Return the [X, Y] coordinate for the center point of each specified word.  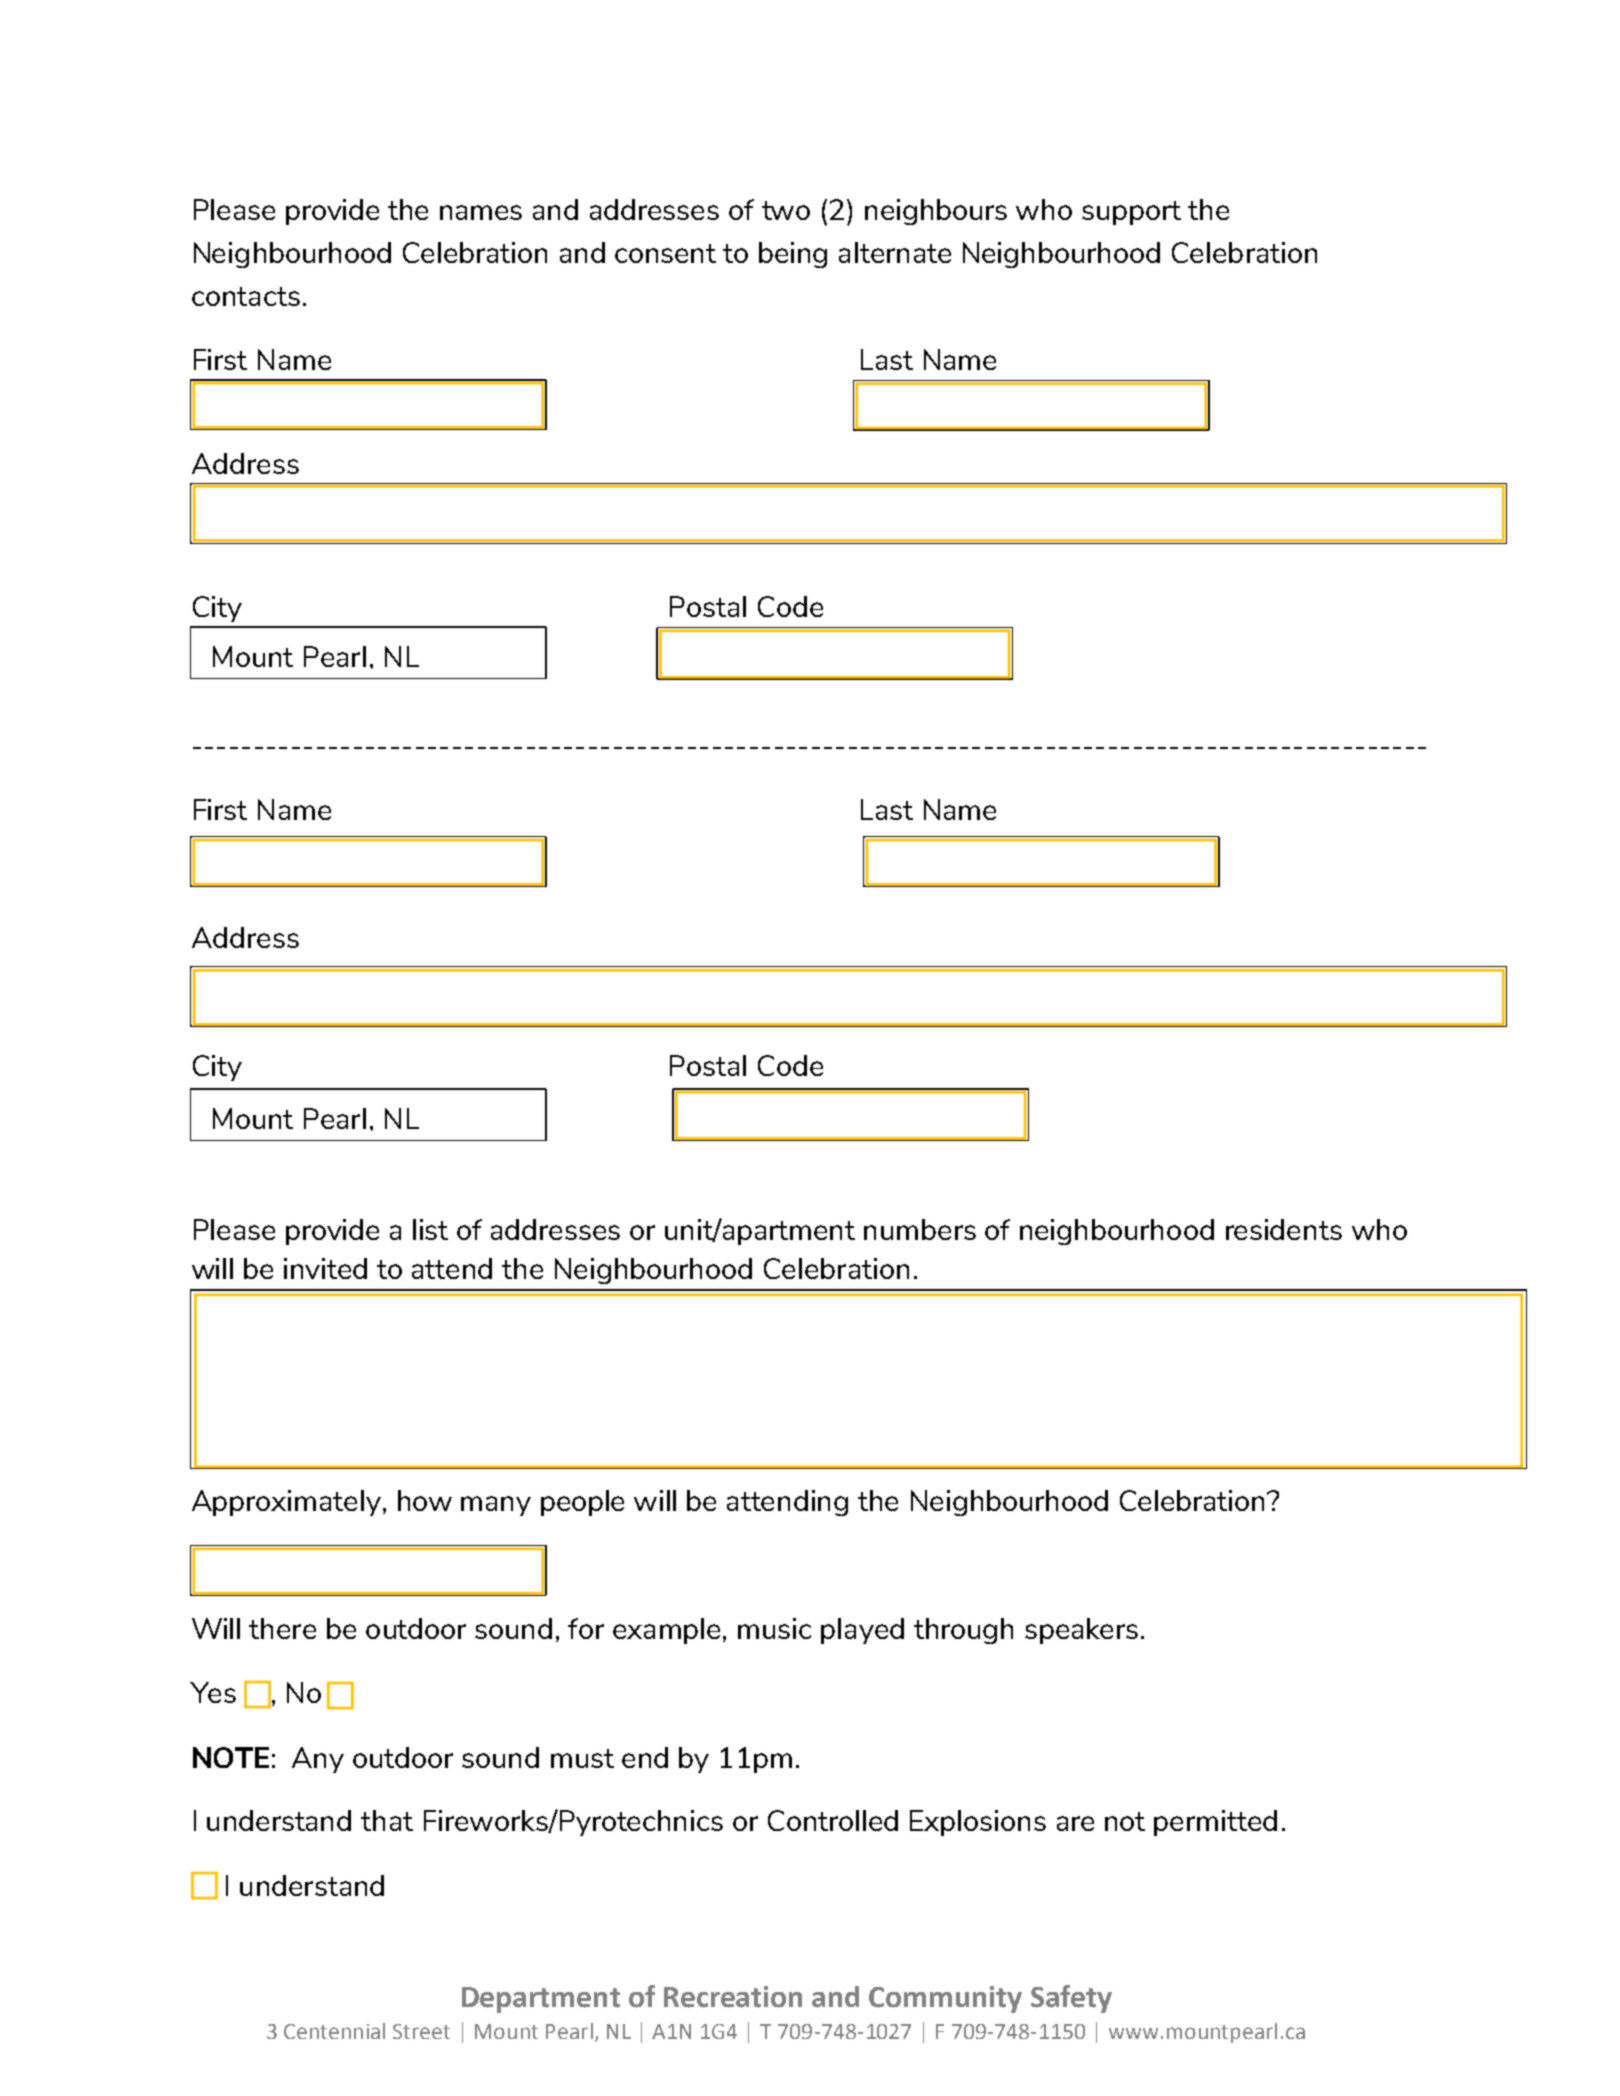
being [793, 255]
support [1131, 213]
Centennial [334, 2031]
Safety [1071, 1999]
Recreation [733, 1997]
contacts [246, 296]
